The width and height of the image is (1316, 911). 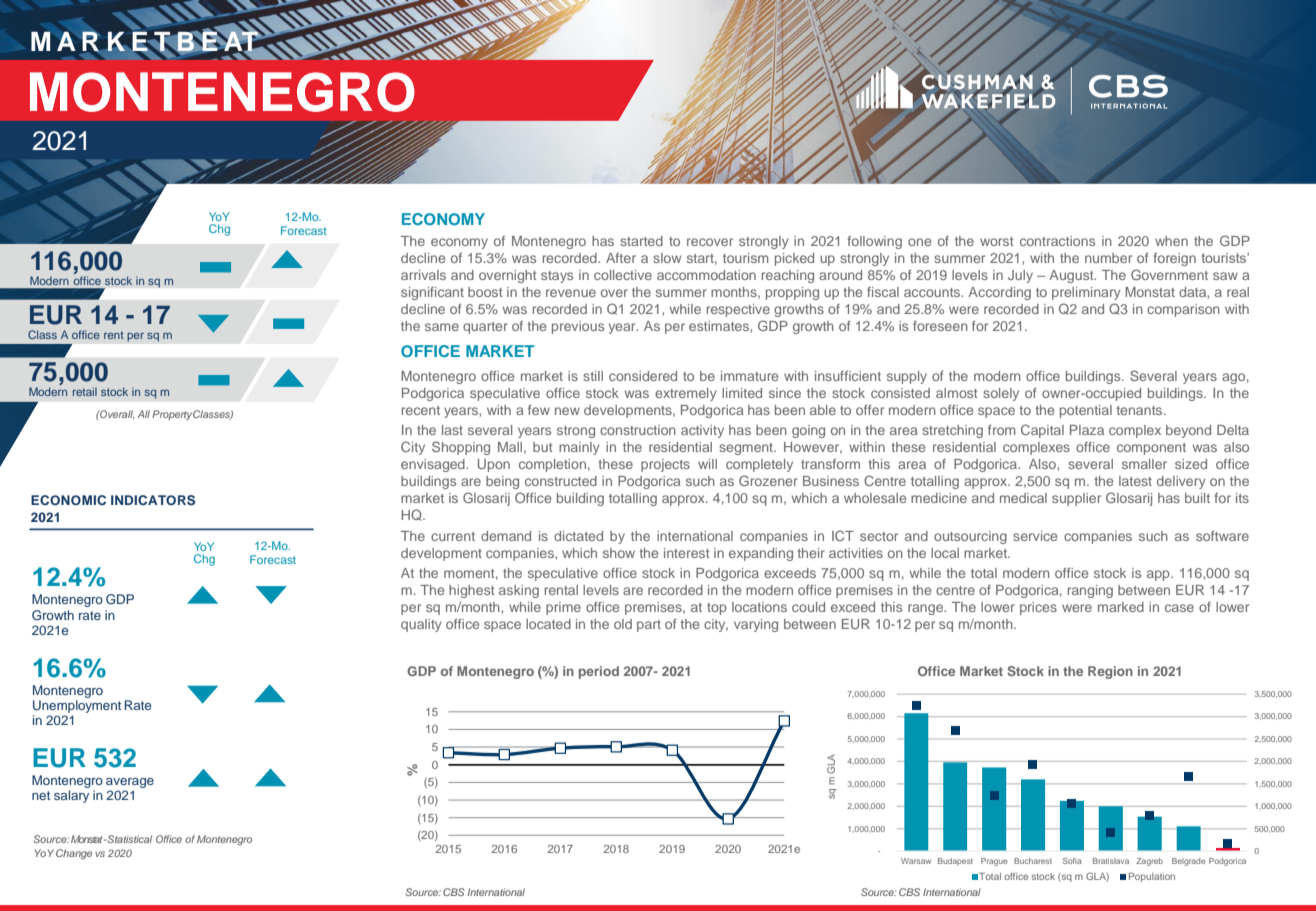 I want to click on arrivals, so click(x=423, y=275).
